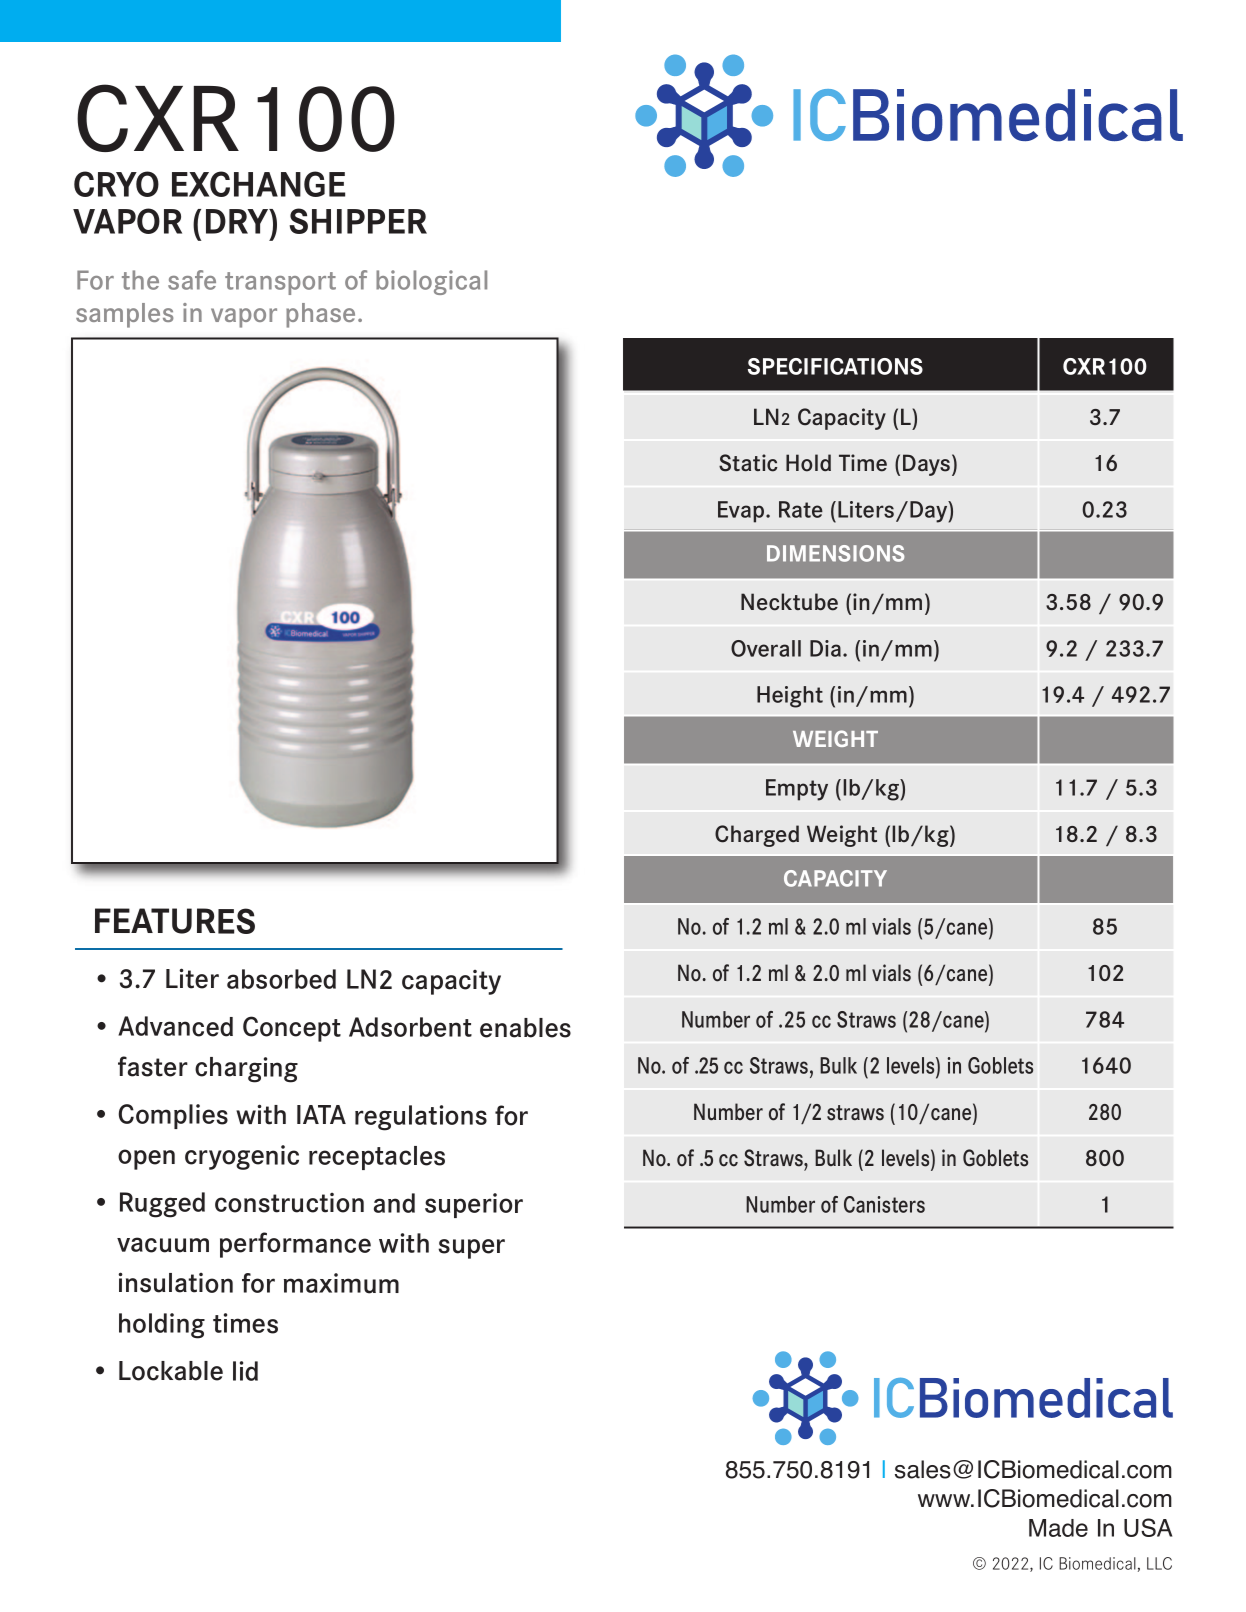 This page has width=1246, height=1612. What do you see at coordinates (835, 366) in the page?
I see `SPECIFICATIONS` at bounding box center [835, 366].
